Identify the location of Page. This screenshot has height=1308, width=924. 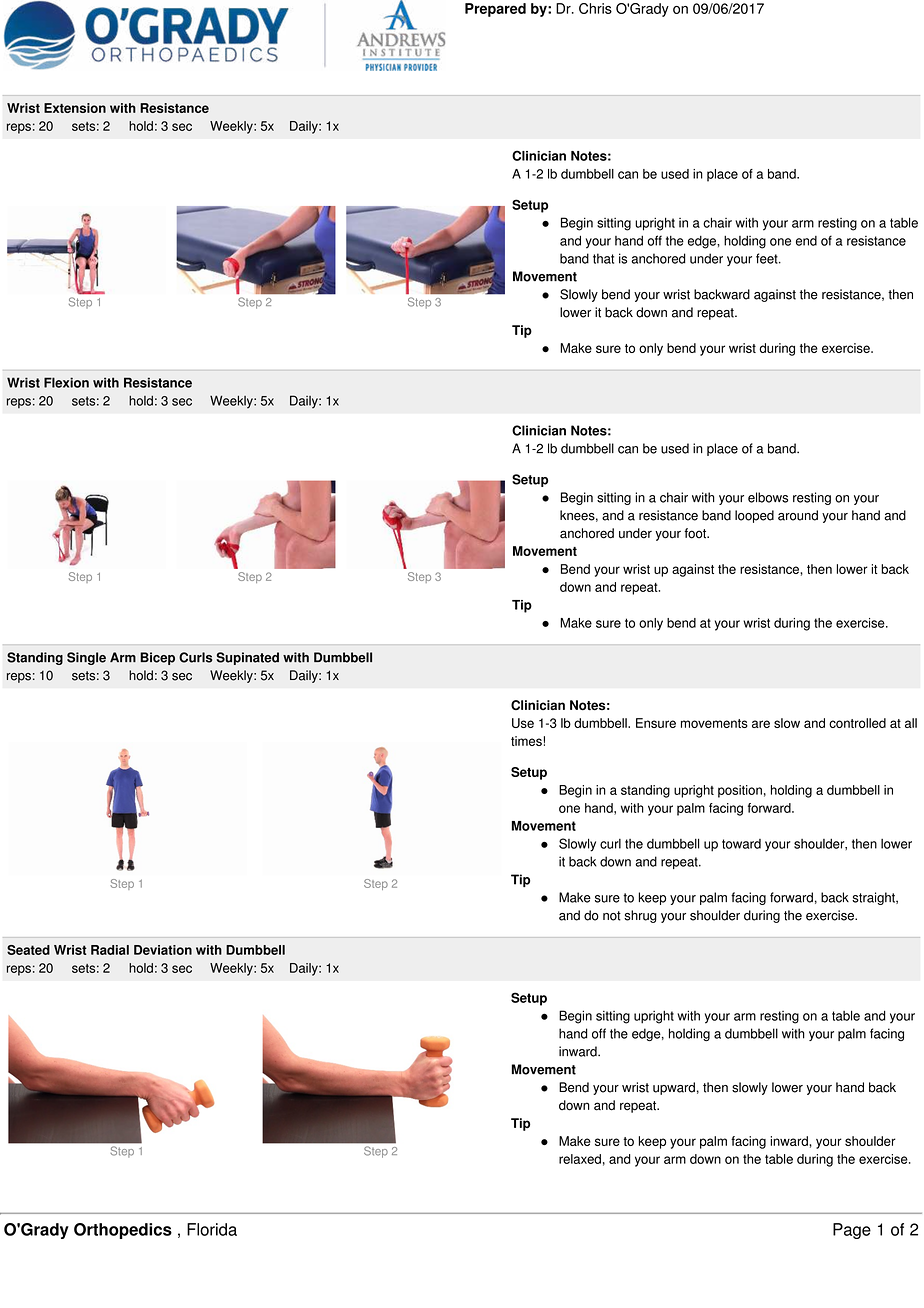
(852, 1231).
